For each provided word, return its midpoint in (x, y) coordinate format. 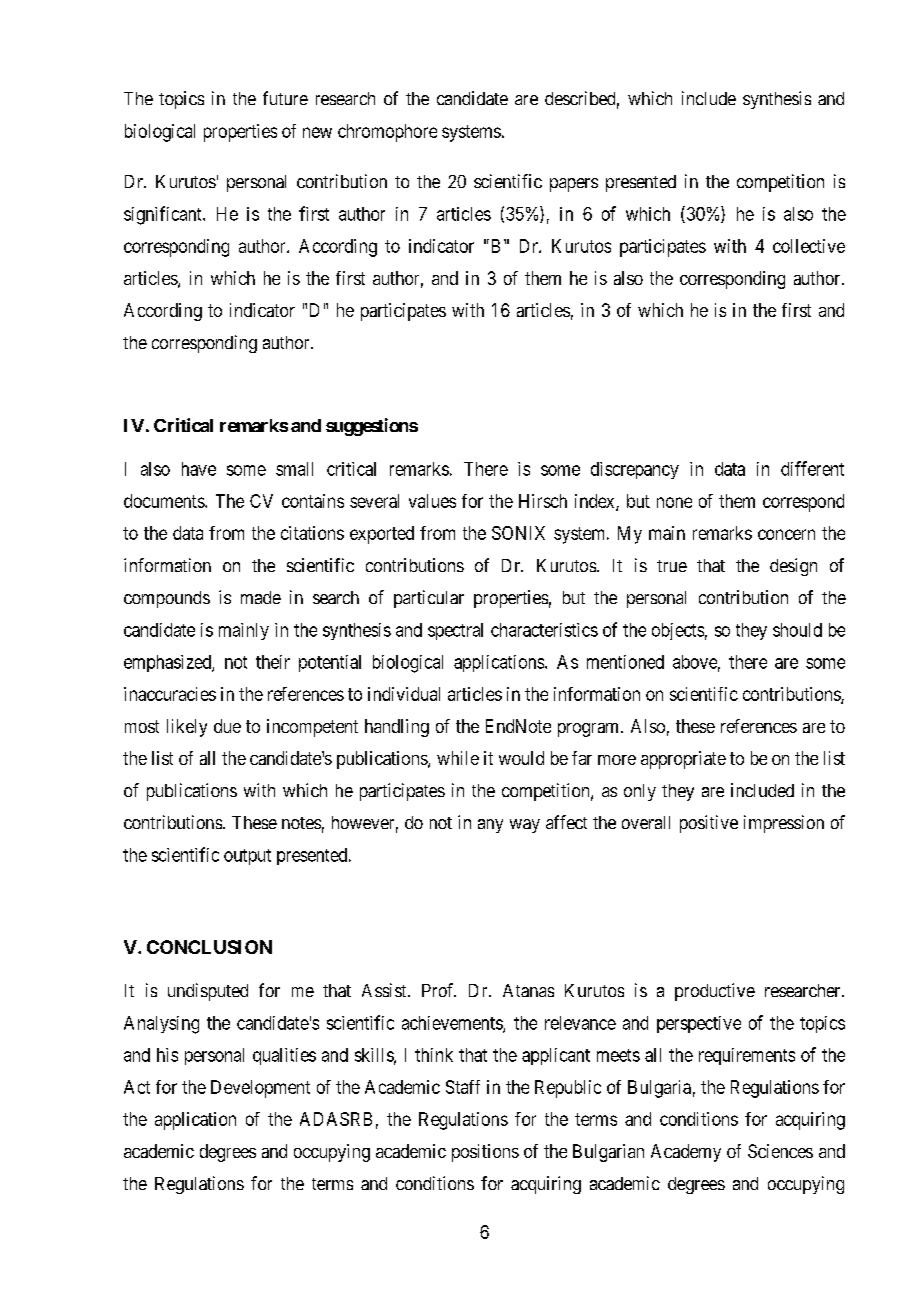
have (199, 469)
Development (260, 1089)
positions (485, 1153)
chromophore (387, 133)
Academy (686, 1153)
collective (809, 246)
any (490, 826)
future (285, 98)
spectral (455, 631)
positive (709, 824)
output (247, 857)
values (432, 501)
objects (678, 631)
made (261, 597)
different (812, 468)
